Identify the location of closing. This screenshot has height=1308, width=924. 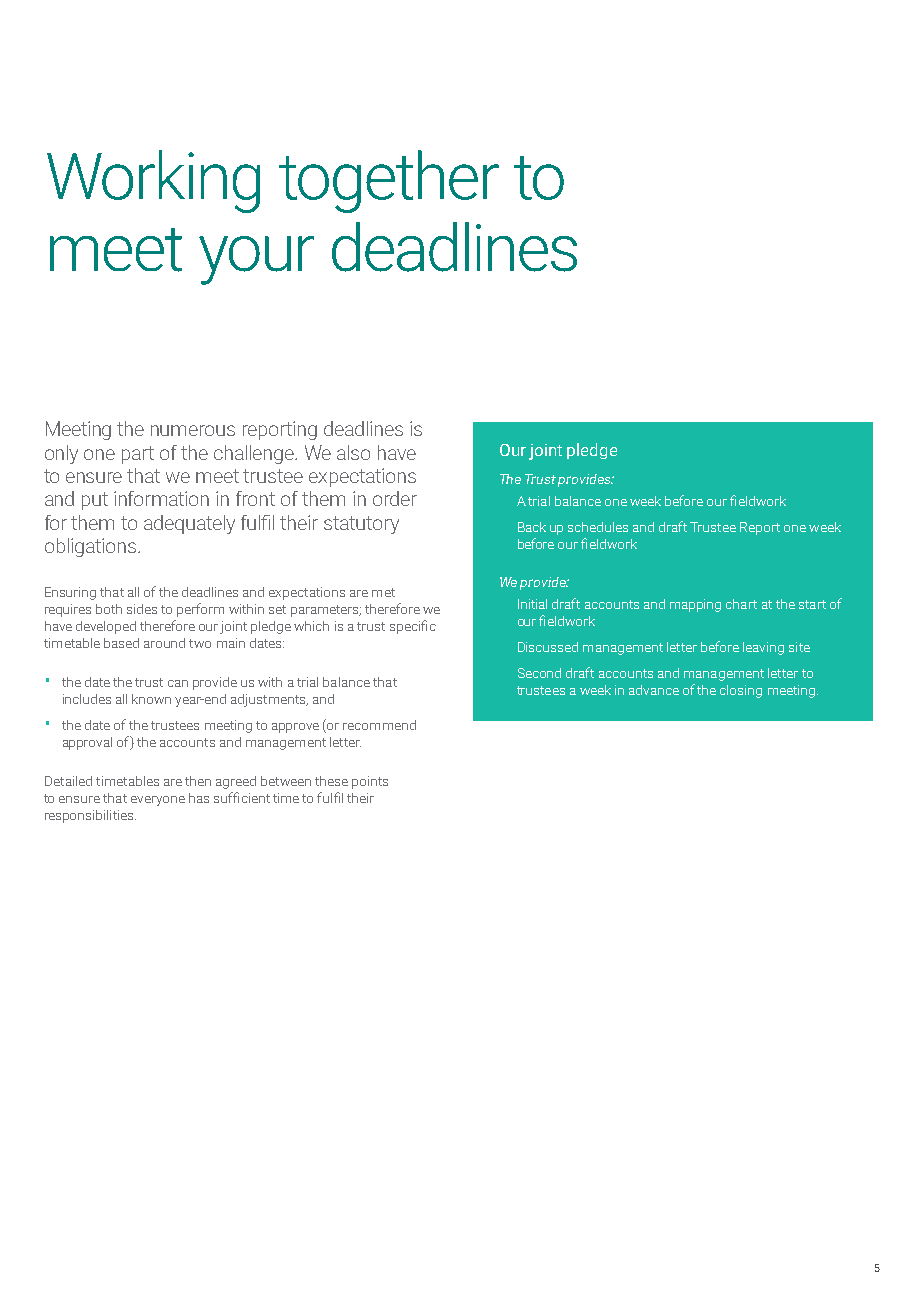
(741, 691).
